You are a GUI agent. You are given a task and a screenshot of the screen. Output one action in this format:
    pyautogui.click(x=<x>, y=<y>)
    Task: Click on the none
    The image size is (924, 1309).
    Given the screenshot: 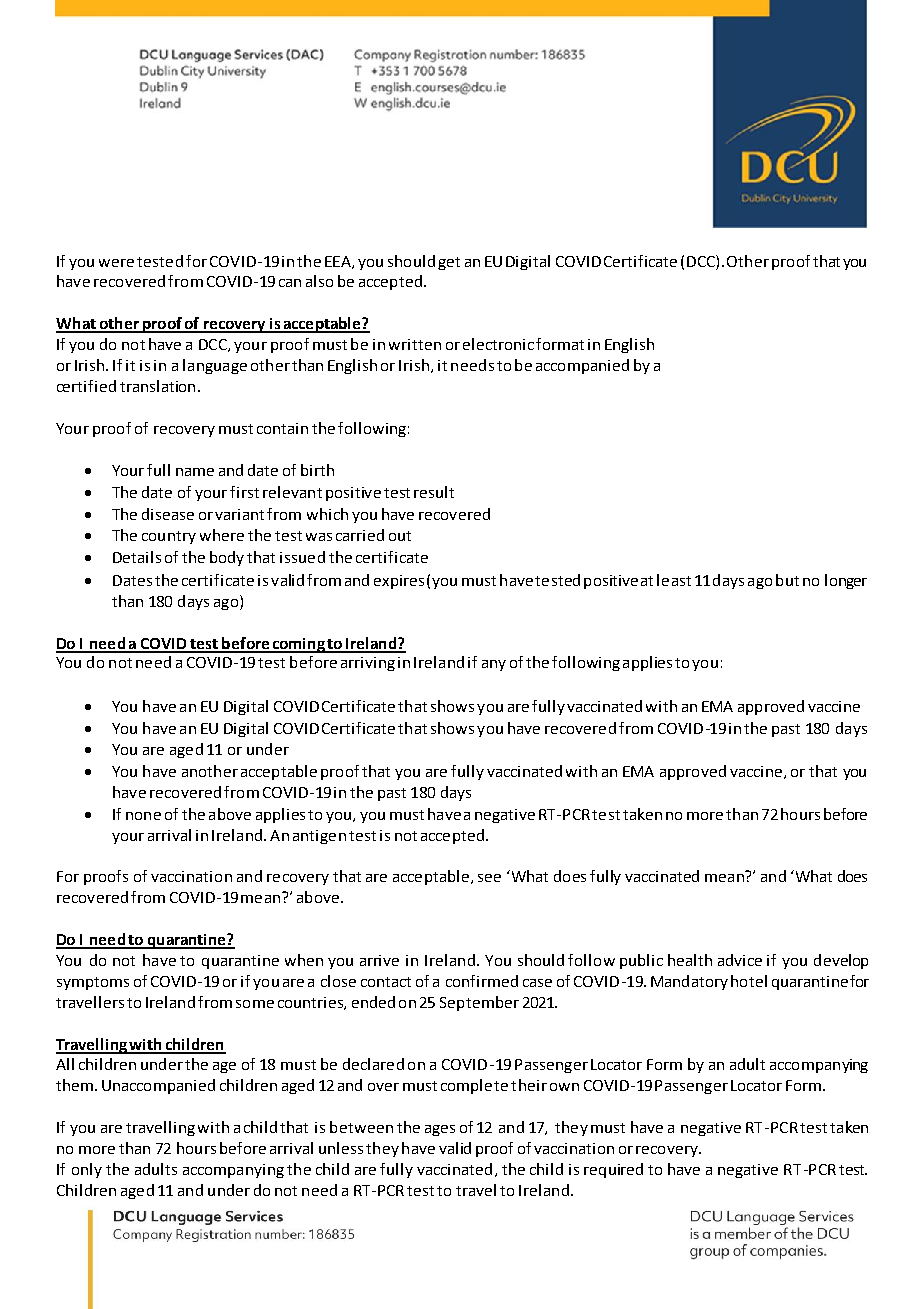 What is the action you would take?
    pyautogui.click(x=143, y=816)
